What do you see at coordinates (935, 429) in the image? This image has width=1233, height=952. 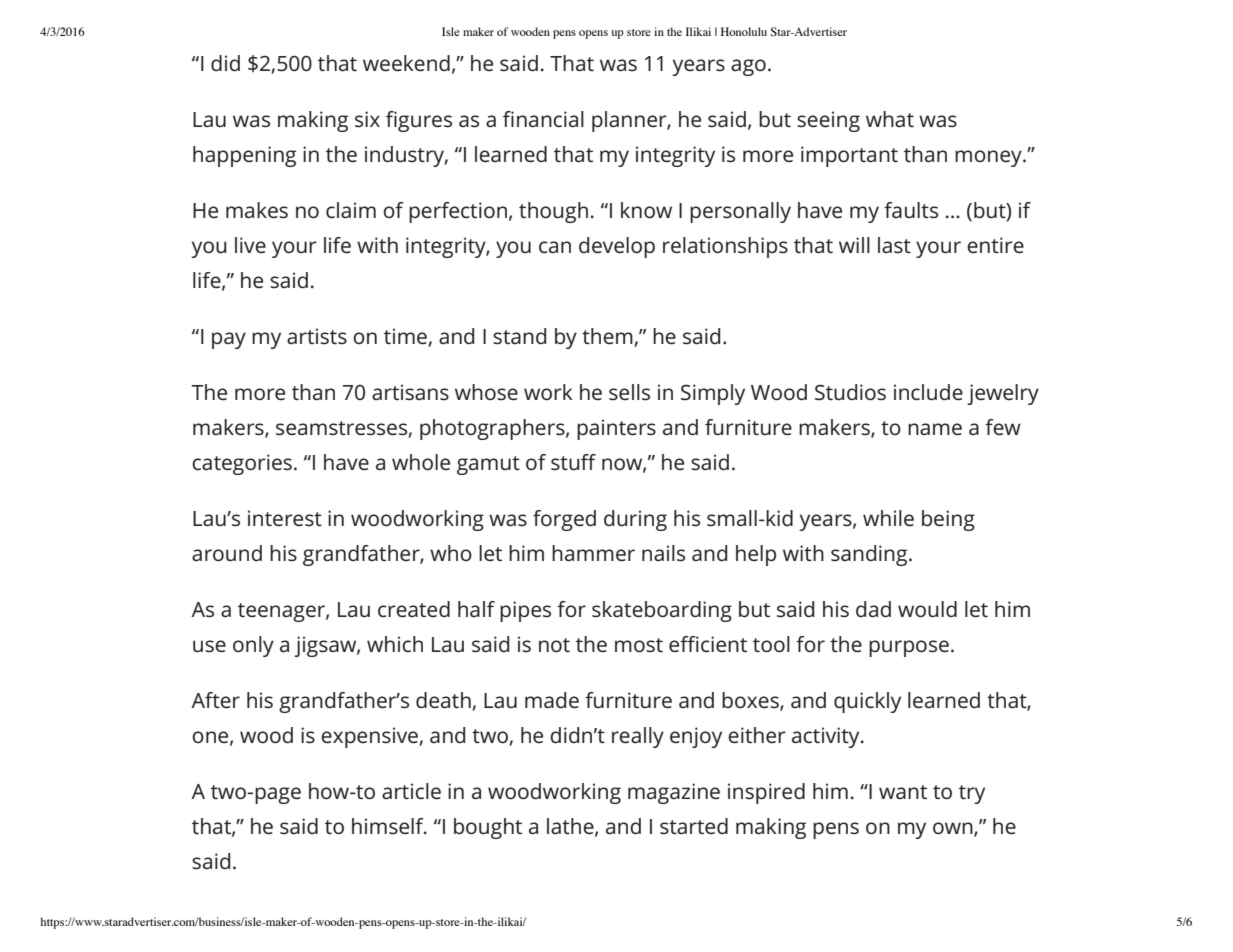 I see `name` at bounding box center [935, 429].
